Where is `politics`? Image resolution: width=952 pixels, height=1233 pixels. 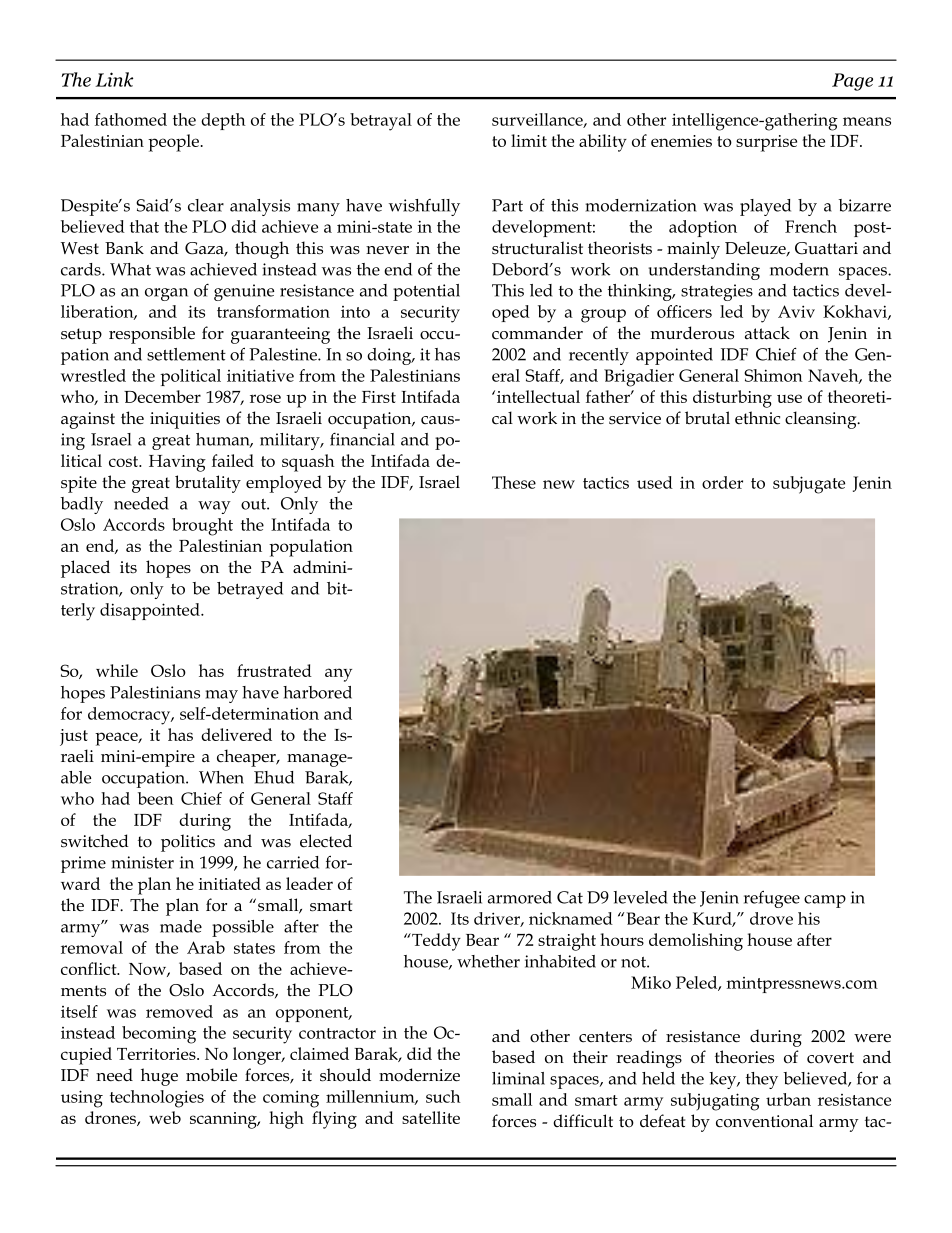 politics is located at coordinates (188, 843).
